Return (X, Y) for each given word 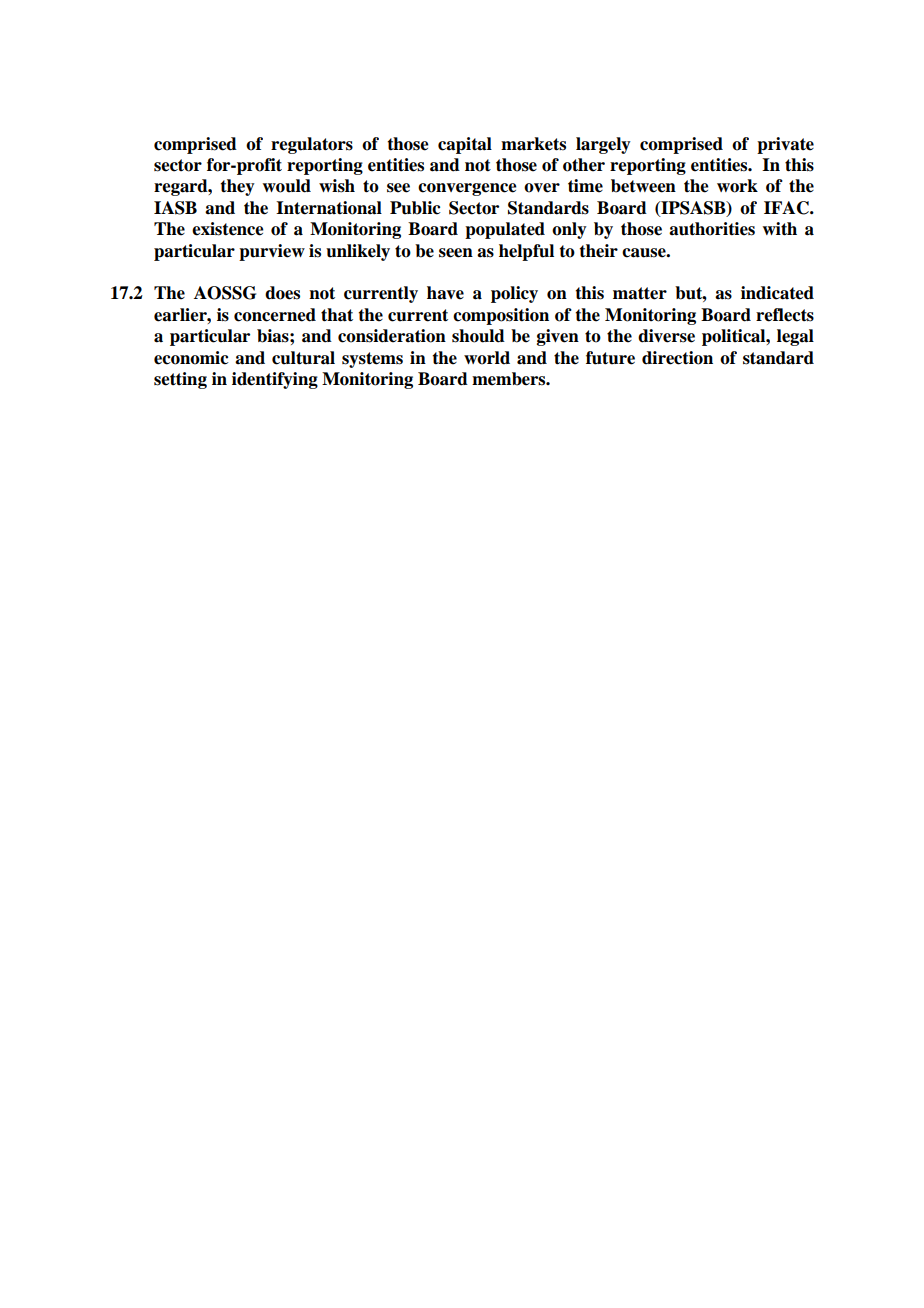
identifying (275, 380)
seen (456, 253)
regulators (312, 145)
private (785, 145)
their (598, 251)
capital (465, 145)
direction (677, 358)
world (487, 358)
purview (272, 252)
